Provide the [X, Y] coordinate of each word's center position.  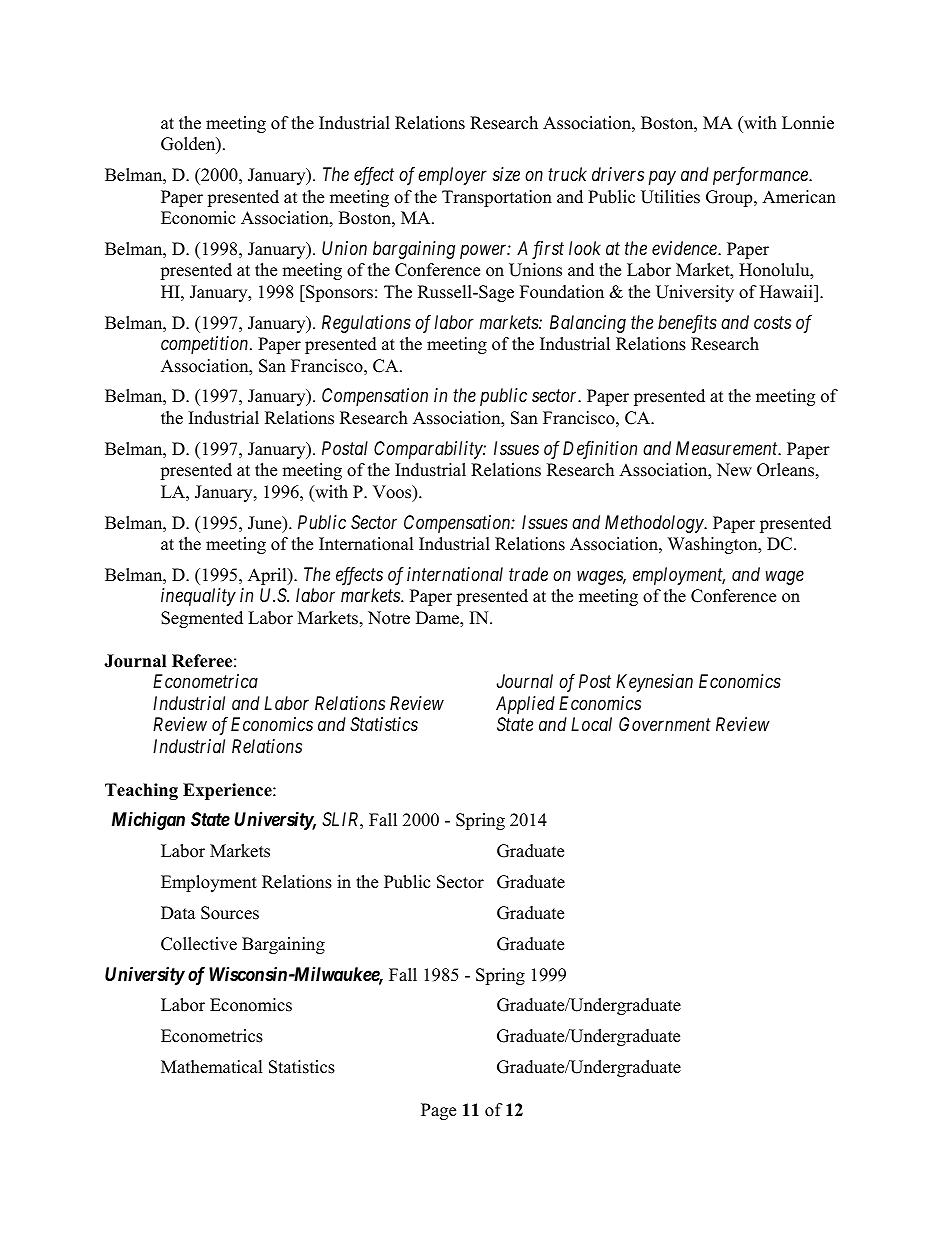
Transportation [497, 198]
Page [438, 1111]
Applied [525, 705]
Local [591, 724]
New [734, 470]
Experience [228, 791]
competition [206, 345]
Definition [600, 450]
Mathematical [212, 1067]
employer [452, 176]
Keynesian [654, 683]
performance [761, 176]
